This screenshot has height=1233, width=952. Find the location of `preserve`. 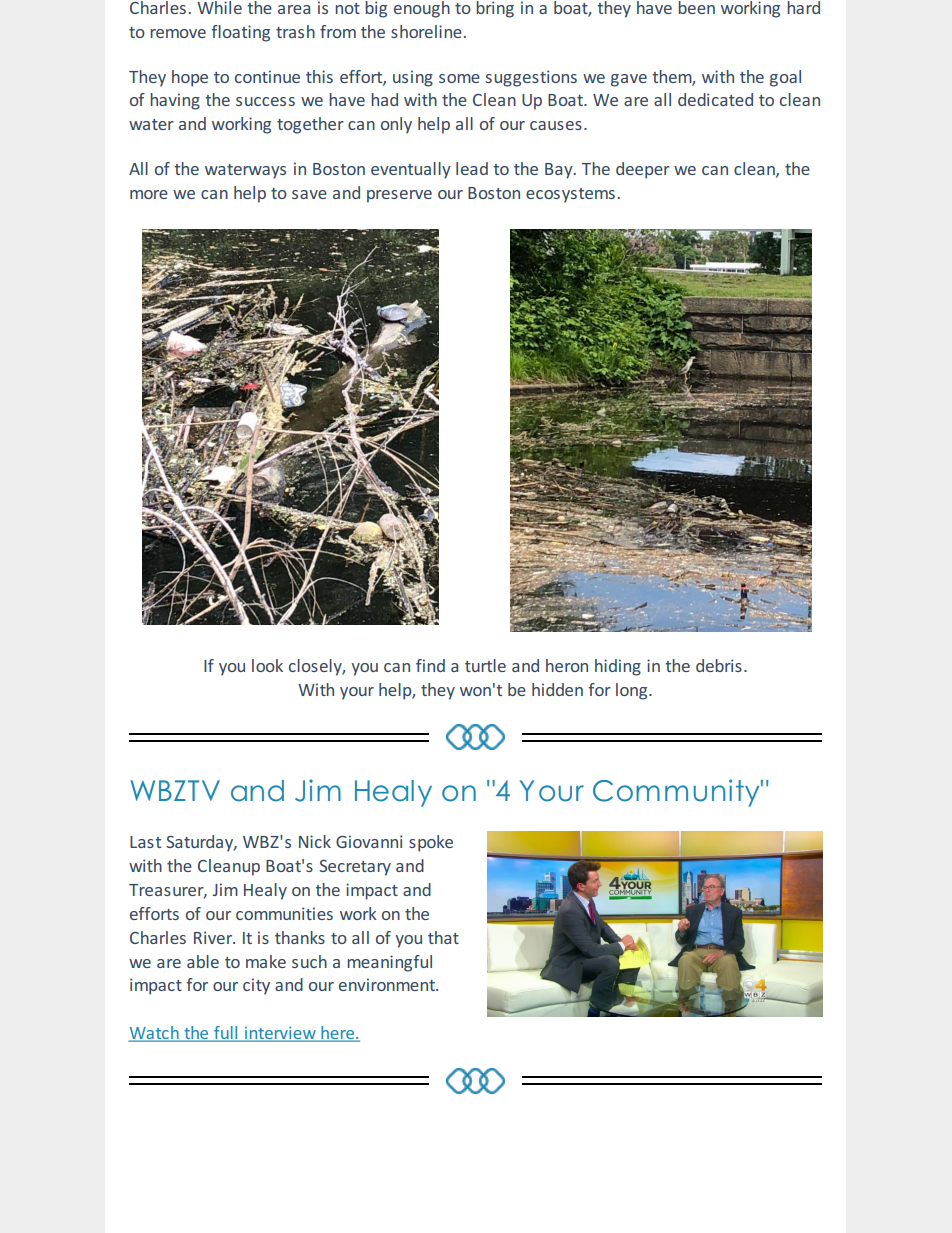

preserve is located at coordinates (399, 196).
